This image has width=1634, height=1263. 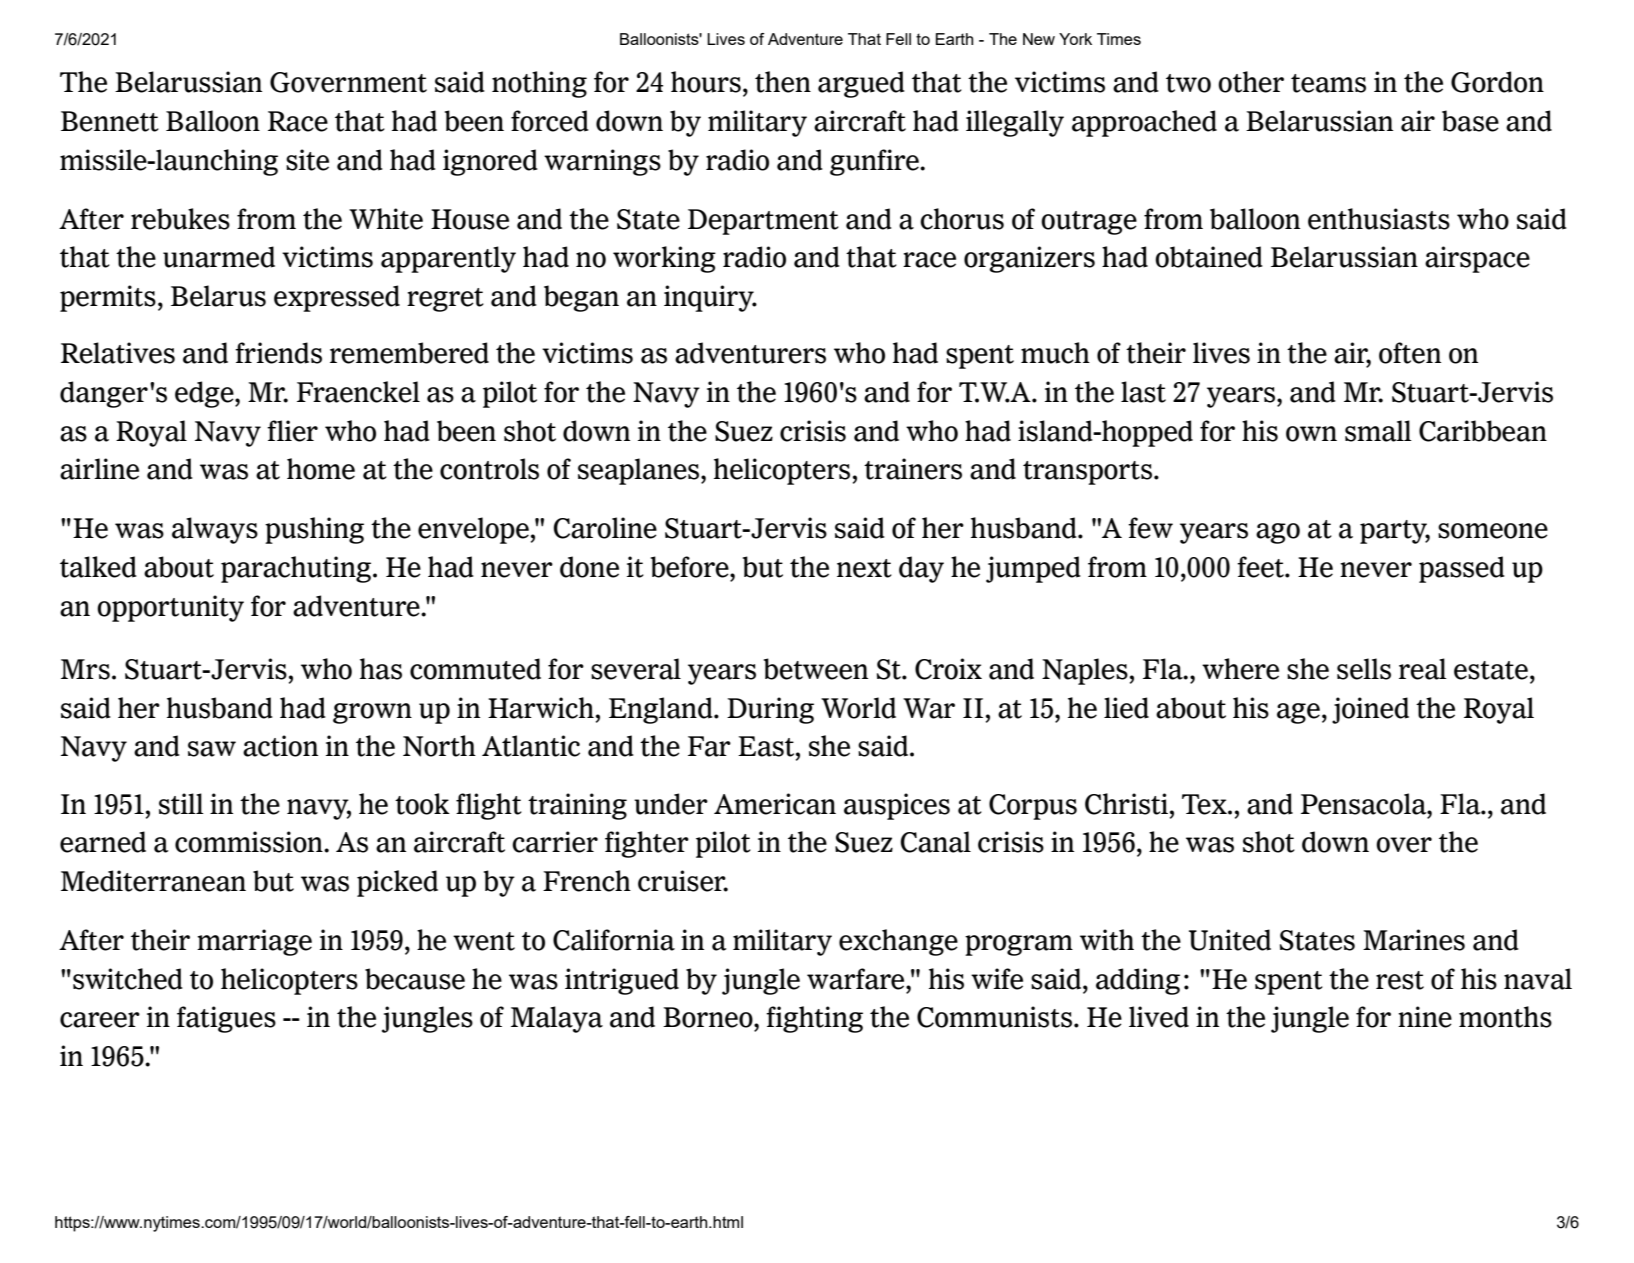 What do you see at coordinates (864, 568) in the image?
I see `next` at bounding box center [864, 568].
